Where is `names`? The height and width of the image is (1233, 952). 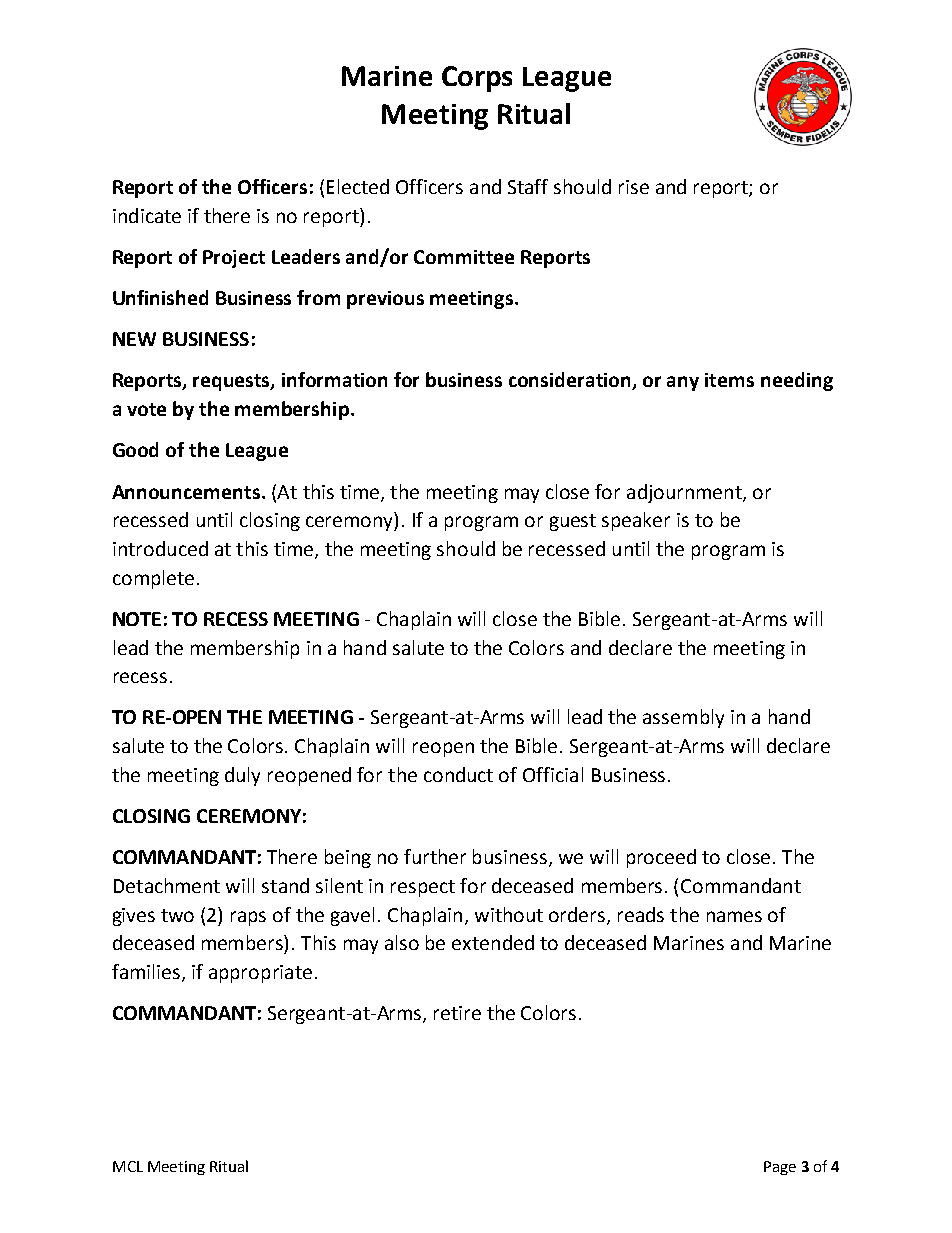 names is located at coordinates (734, 916).
